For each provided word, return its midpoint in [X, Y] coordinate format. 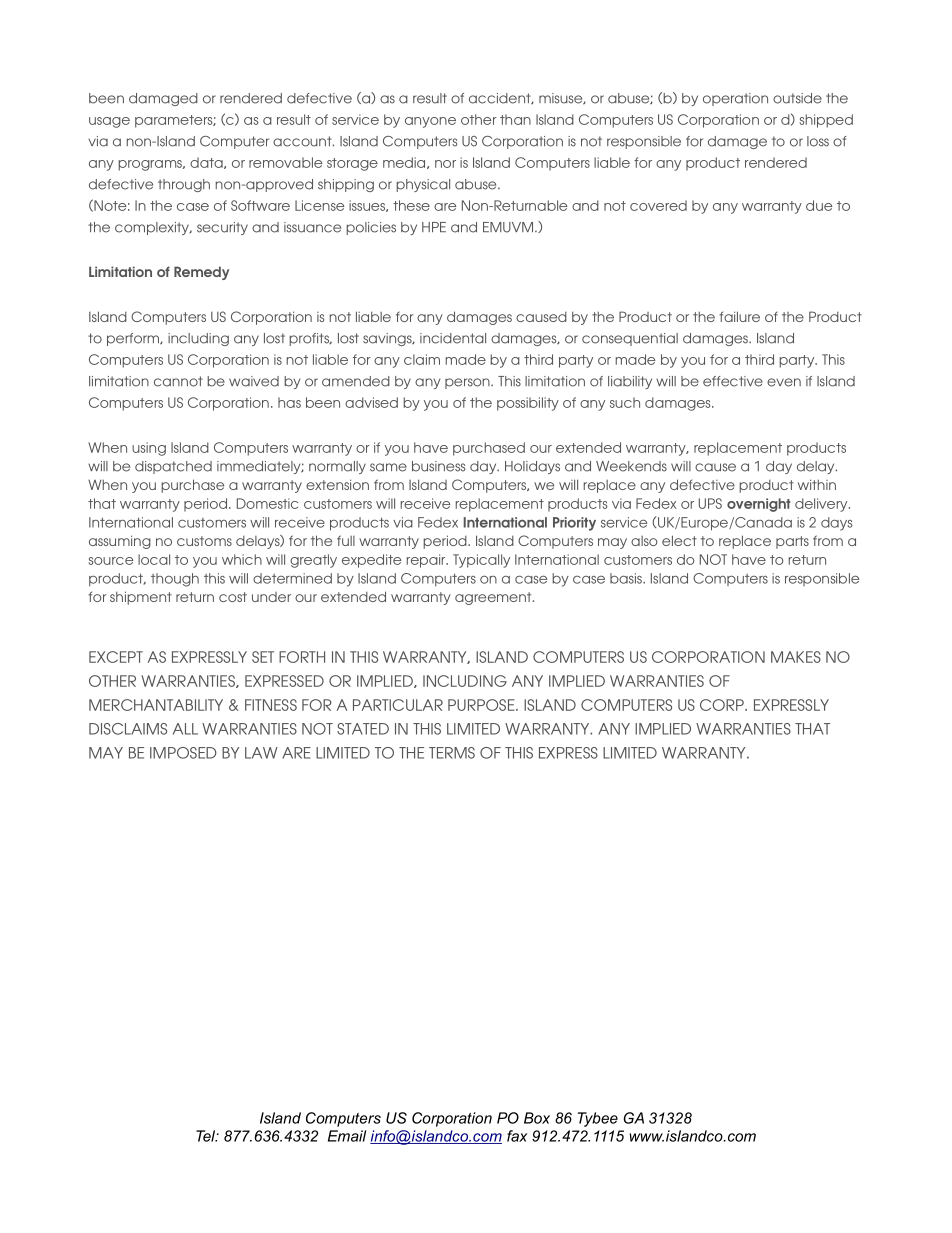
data [207, 163]
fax [517, 1136]
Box [537, 1118]
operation [735, 99]
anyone [430, 122]
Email [347, 1136]
